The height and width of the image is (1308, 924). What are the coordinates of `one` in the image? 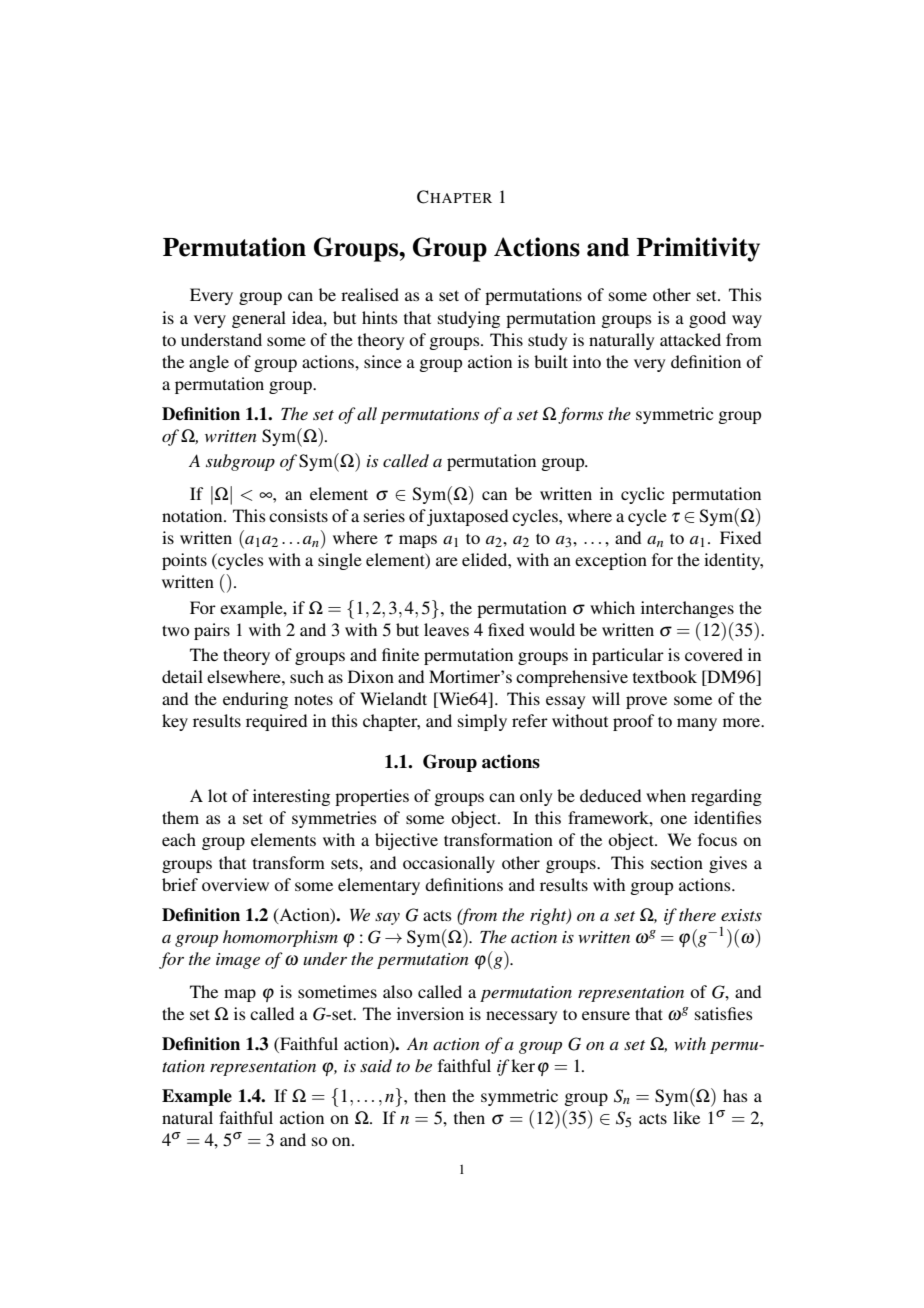 It's located at (673, 819).
